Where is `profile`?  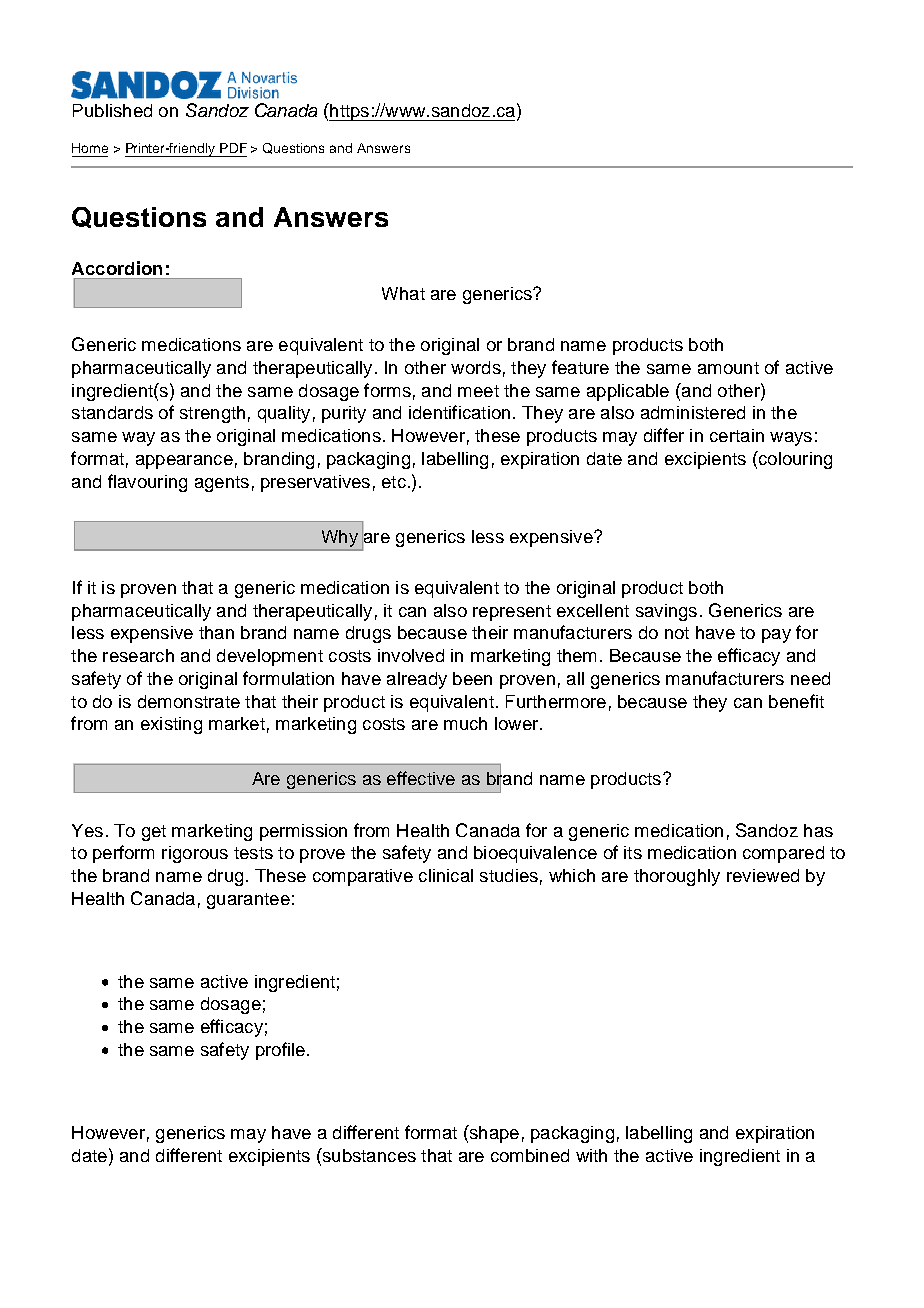 profile is located at coordinates (280, 1051).
